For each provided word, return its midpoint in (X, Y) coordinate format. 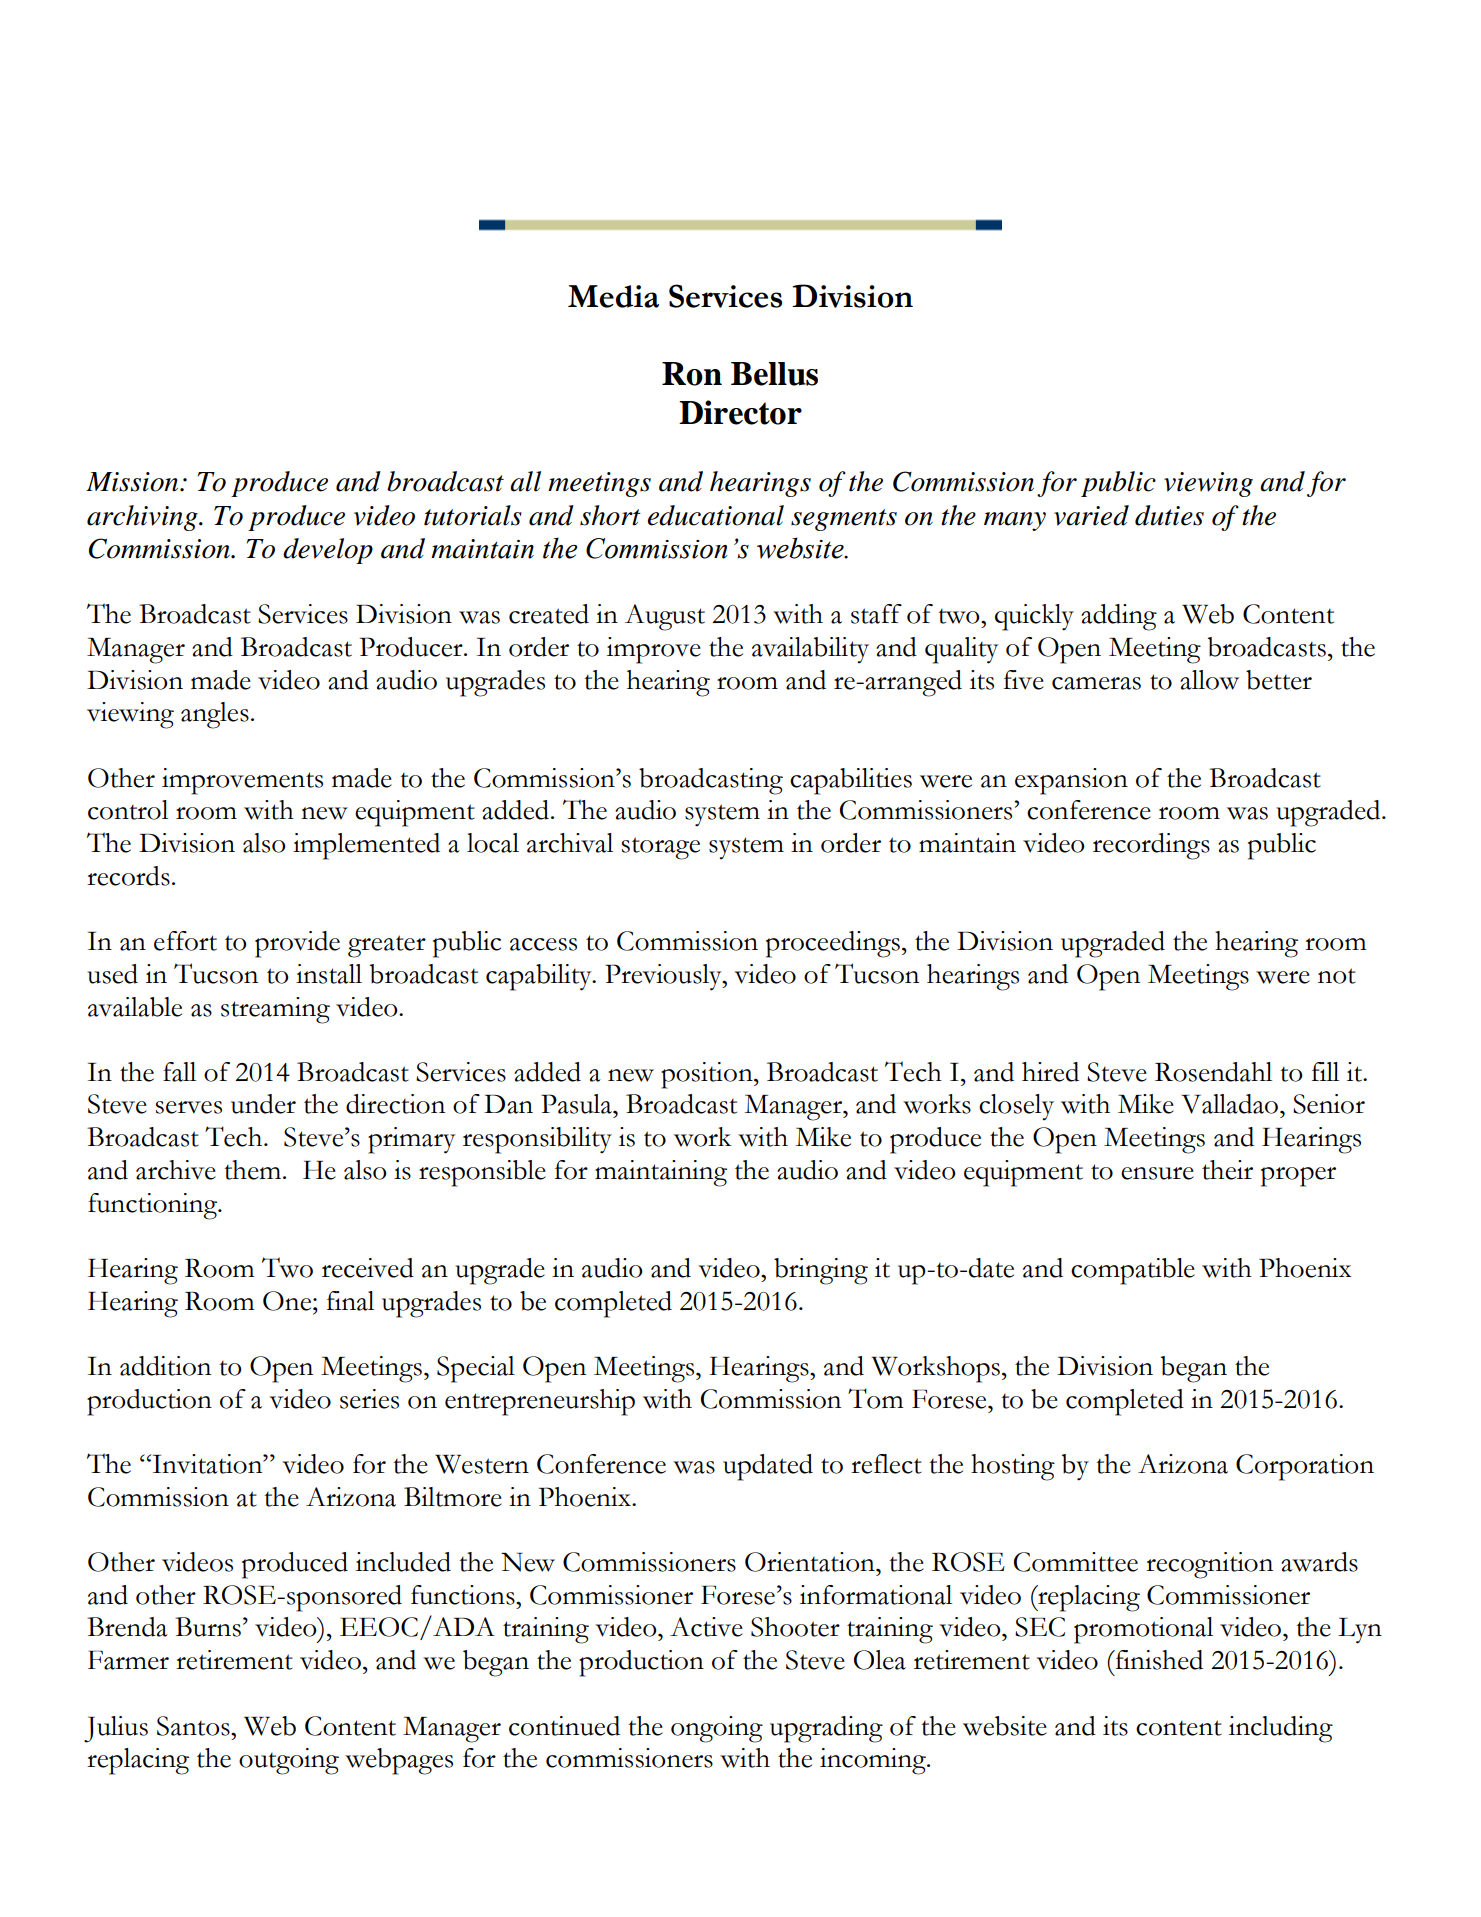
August (665, 617)
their (1227, 1170)
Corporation (1305, 1467)
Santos (194, 1726)
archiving (143, 518)
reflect (886, 1464)
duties (1169, 515)
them (254, 1170)
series (369, 1399)
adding (1119, 617)
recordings (1151, 846)
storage (661, 848)
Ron (692, 374)
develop (328, 551)
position (708, 1075)
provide (297, 944)
